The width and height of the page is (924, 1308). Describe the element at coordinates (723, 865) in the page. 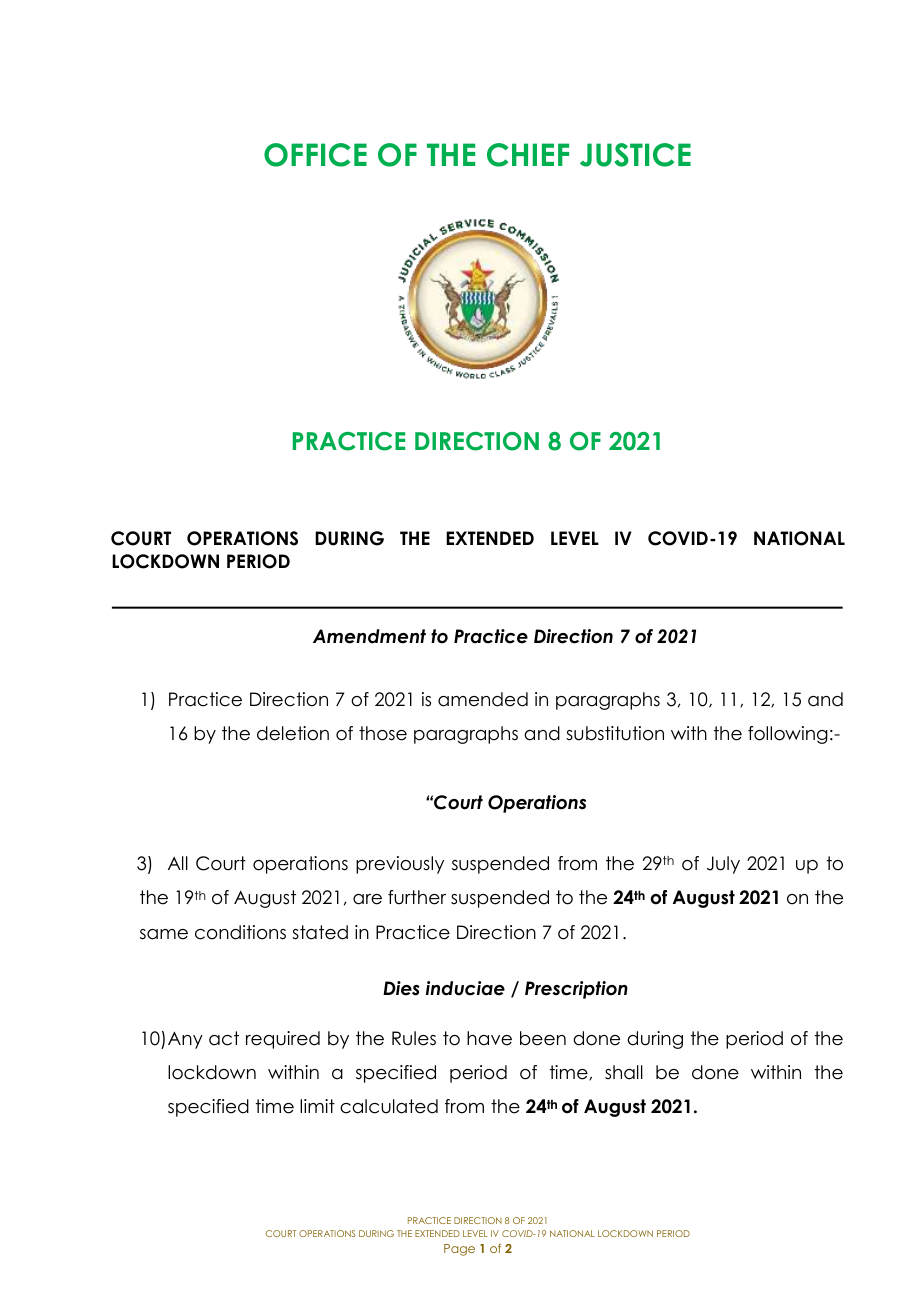

I see `July` at that location.
